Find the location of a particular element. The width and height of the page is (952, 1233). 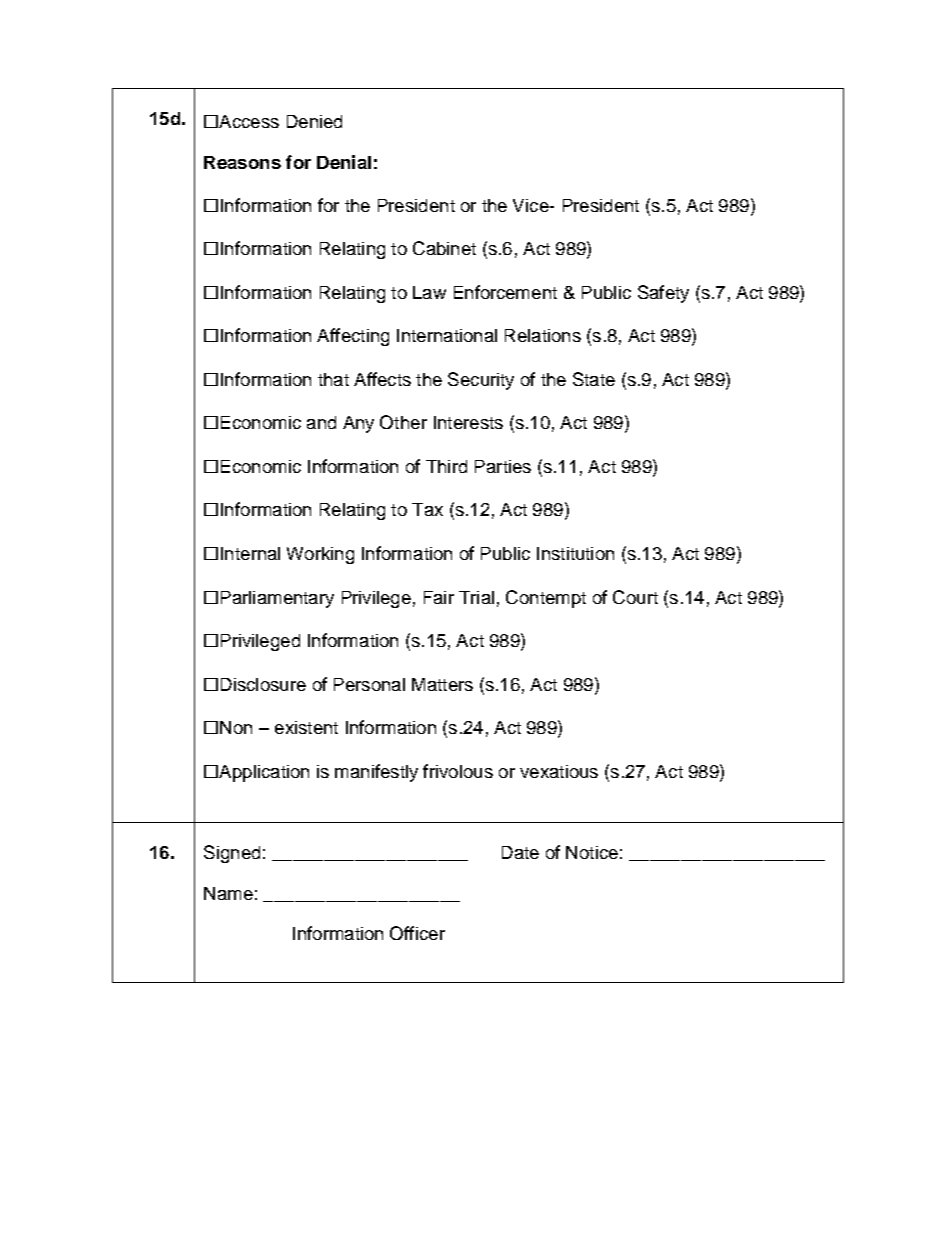

Safety is located at coordinates (663, 294).
